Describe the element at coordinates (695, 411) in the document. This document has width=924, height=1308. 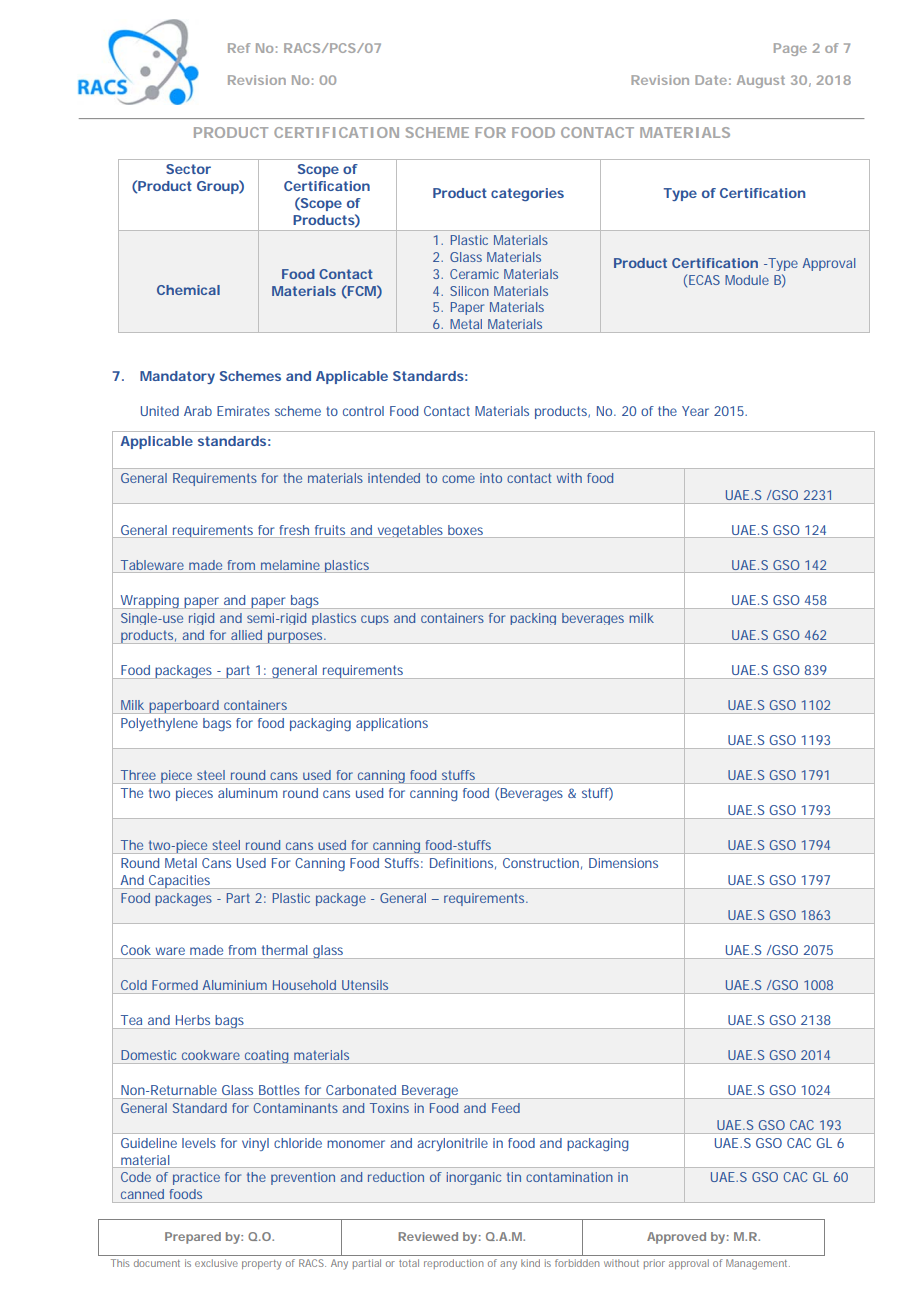
I see `Year` at that location.
